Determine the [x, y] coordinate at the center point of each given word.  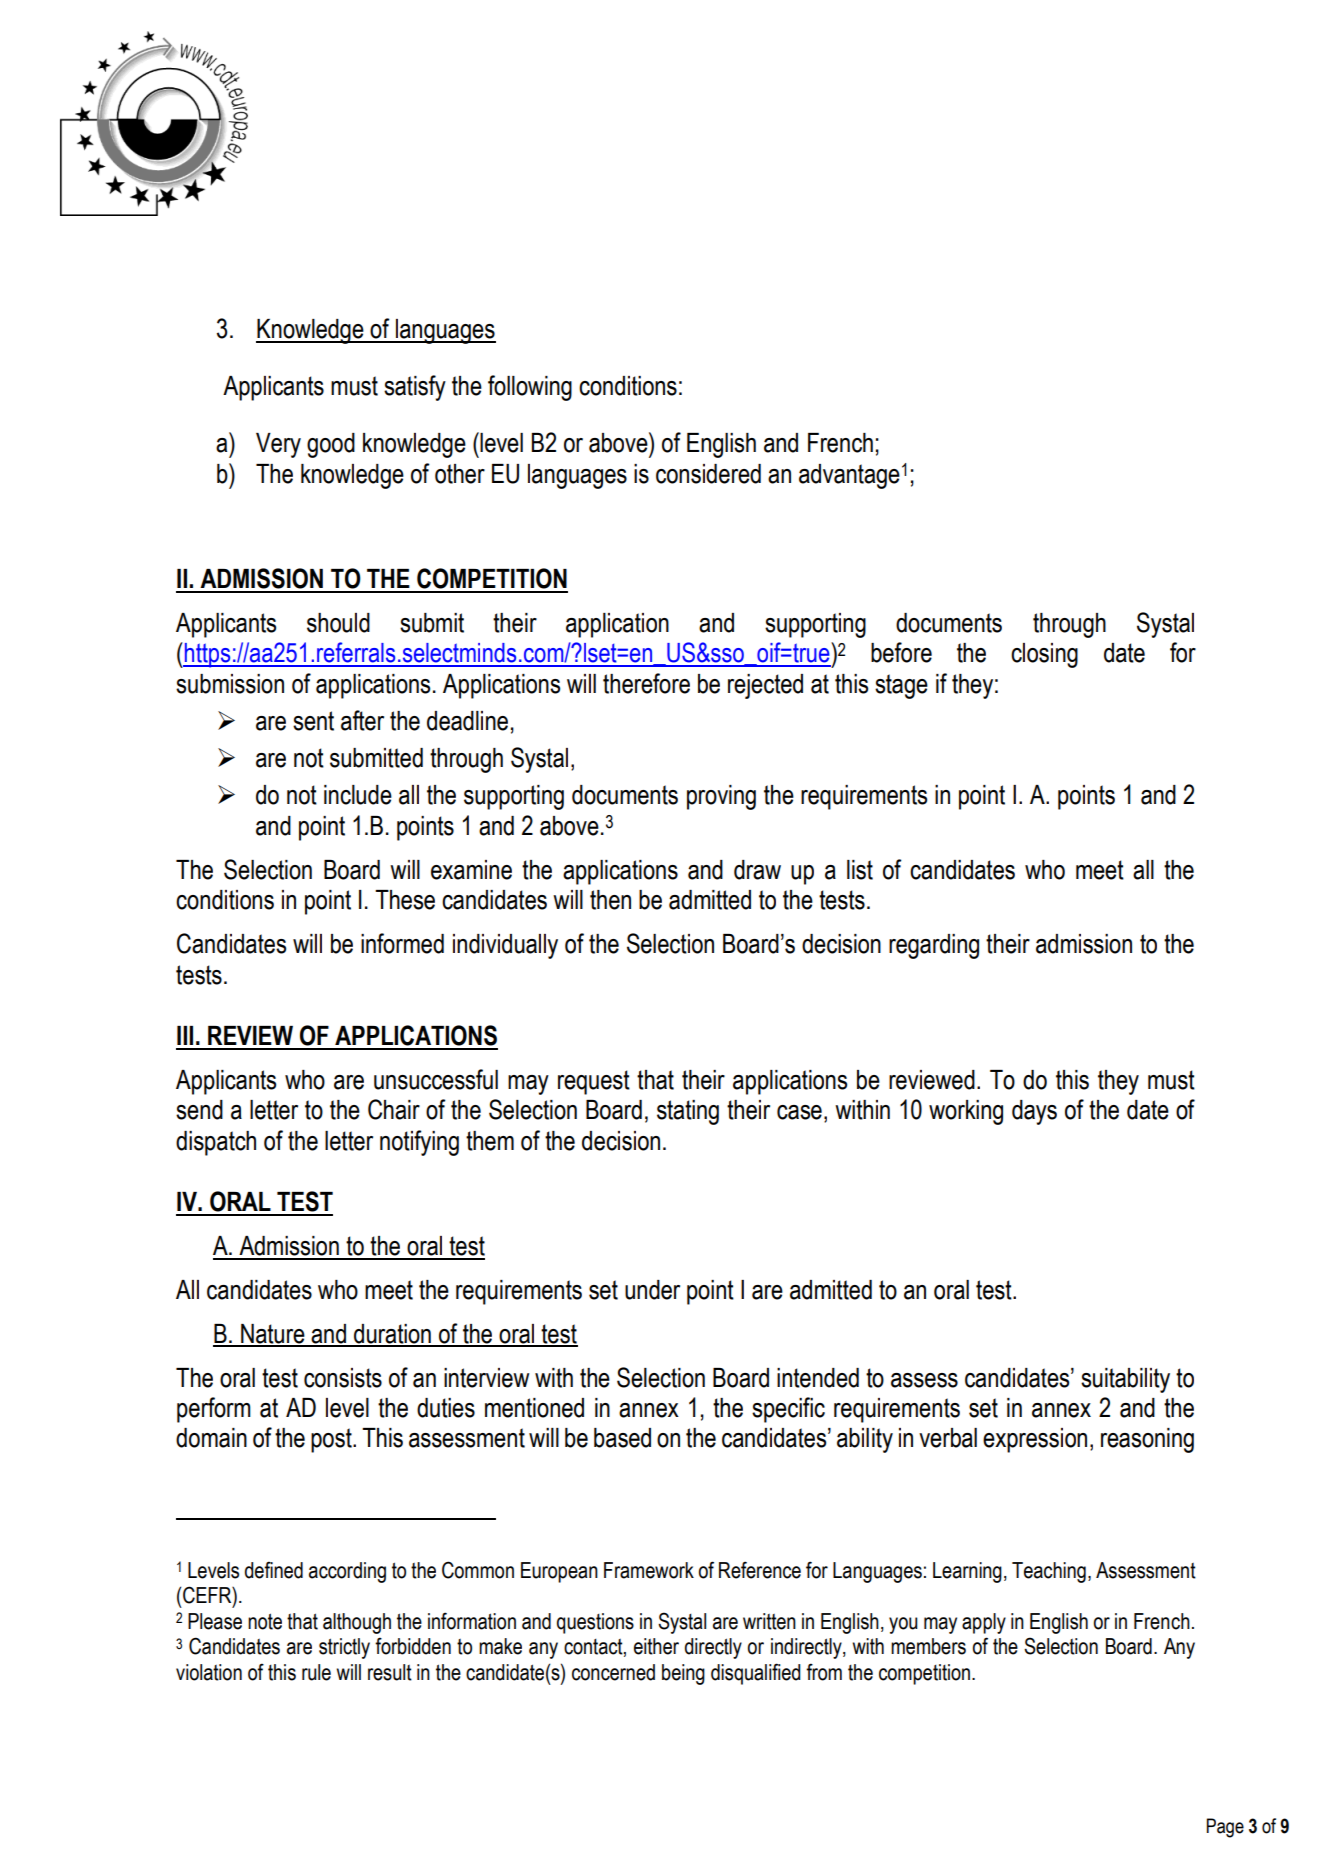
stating [688, 1112]
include [358, 795]
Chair [394, 1109]
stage [901, 686]
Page [1225, 1828]
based [622, 1438]
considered [708, 474]
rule [316, 1672]
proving [721, 797]
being [683, 1674]
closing [1044, 655]
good [331, 445]
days [1034, 1112]
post [332, 1440]
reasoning [1147, 1440]
